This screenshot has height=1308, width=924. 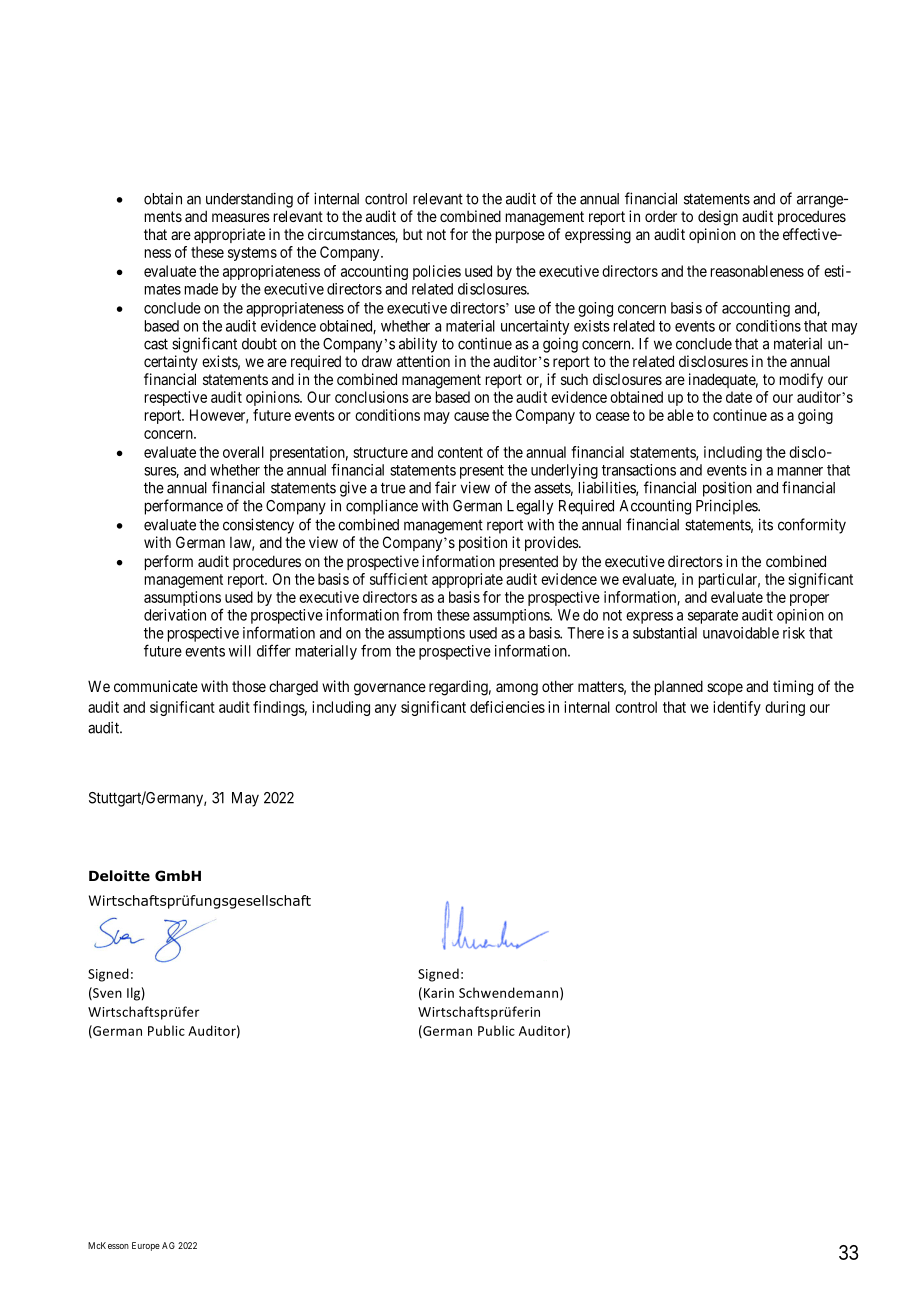 What do you see at coordinates (785, 708) in the screenshot?
I see `during` at bounding box center [785, 708].
